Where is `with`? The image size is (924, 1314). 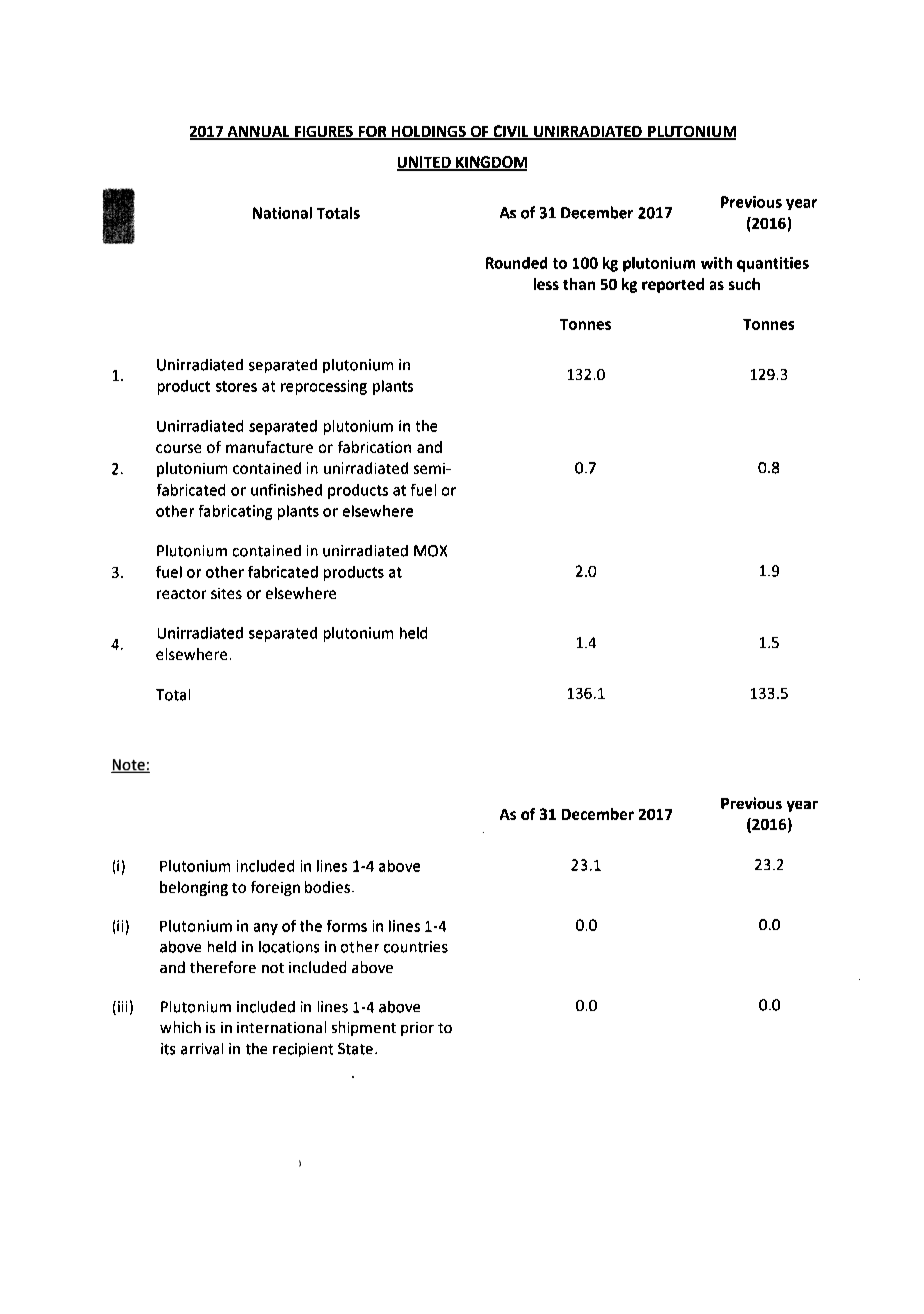
with is located at coordinates (716, 263).
